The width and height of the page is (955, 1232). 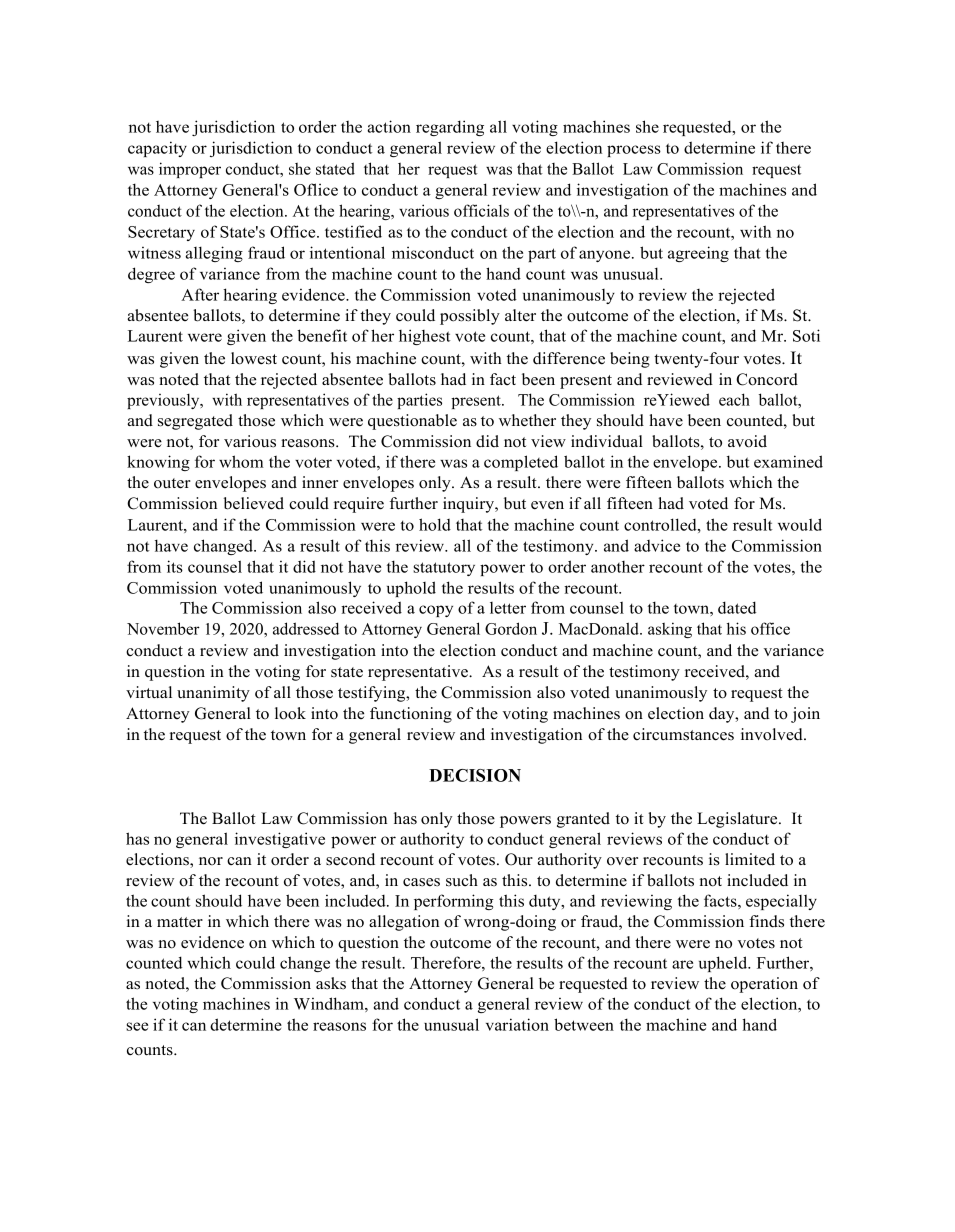 What do you see at coordinates (634, 151) in the page?
I see `process` at bounding box center [634, 151].
